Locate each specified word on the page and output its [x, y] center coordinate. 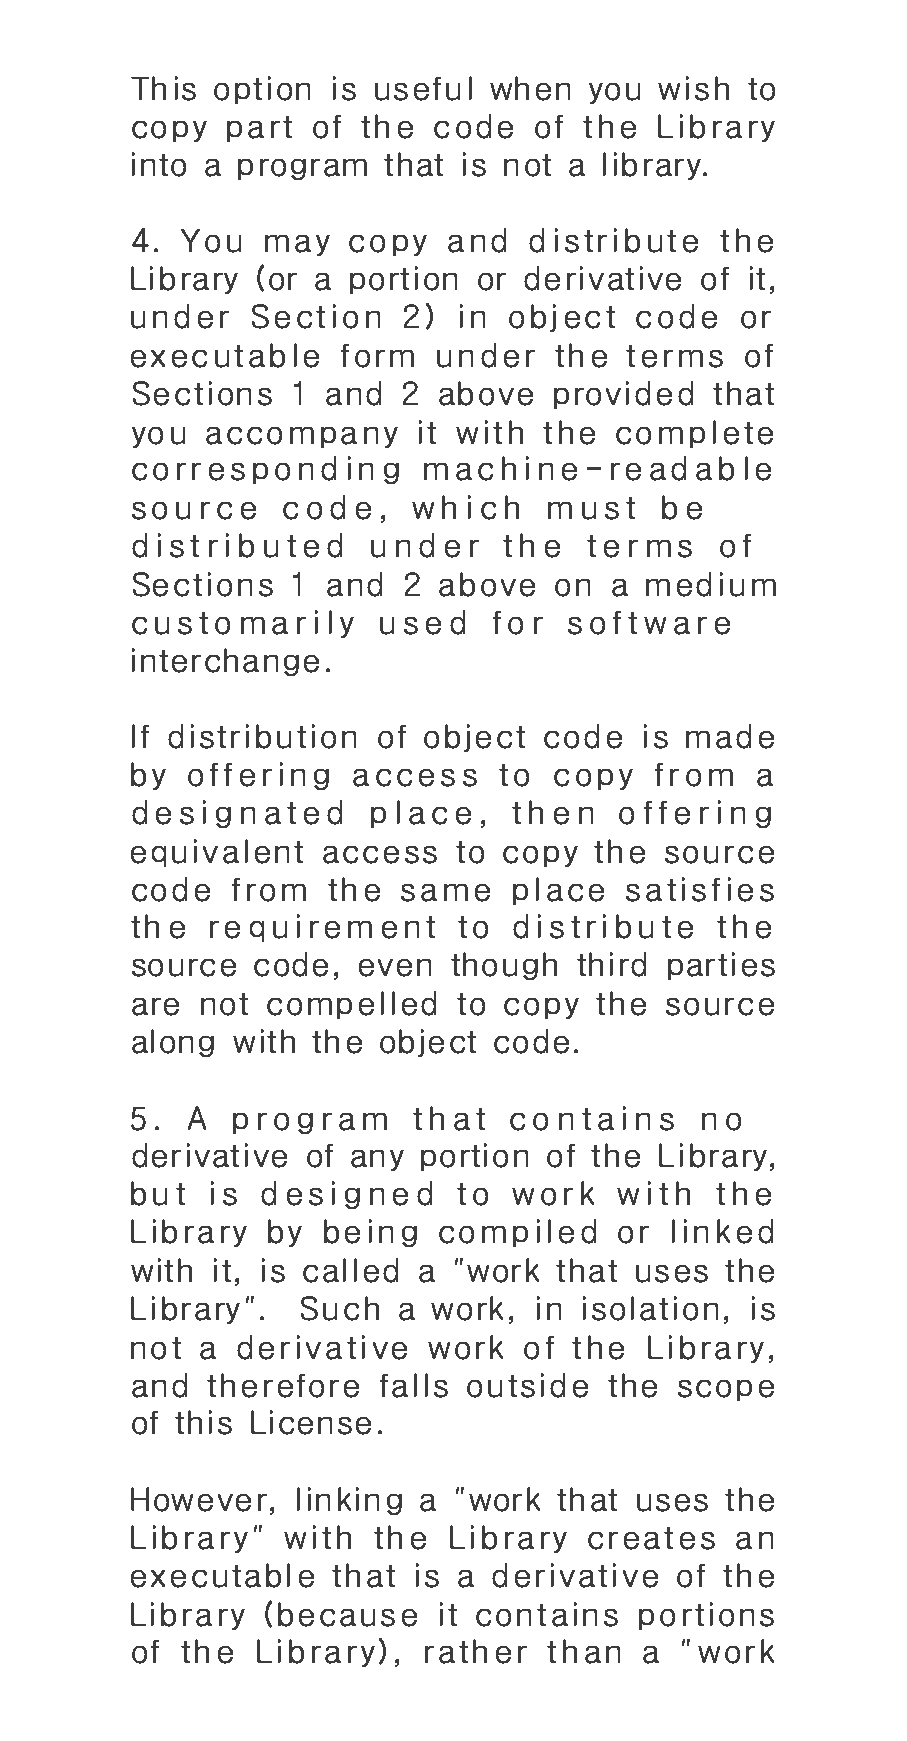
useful [423, 88]
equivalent [217, 853]
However [199, 1499]
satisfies [700, 889]
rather [476, 1651]
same [445, 893]
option [262, 90]
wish [693, 88]
